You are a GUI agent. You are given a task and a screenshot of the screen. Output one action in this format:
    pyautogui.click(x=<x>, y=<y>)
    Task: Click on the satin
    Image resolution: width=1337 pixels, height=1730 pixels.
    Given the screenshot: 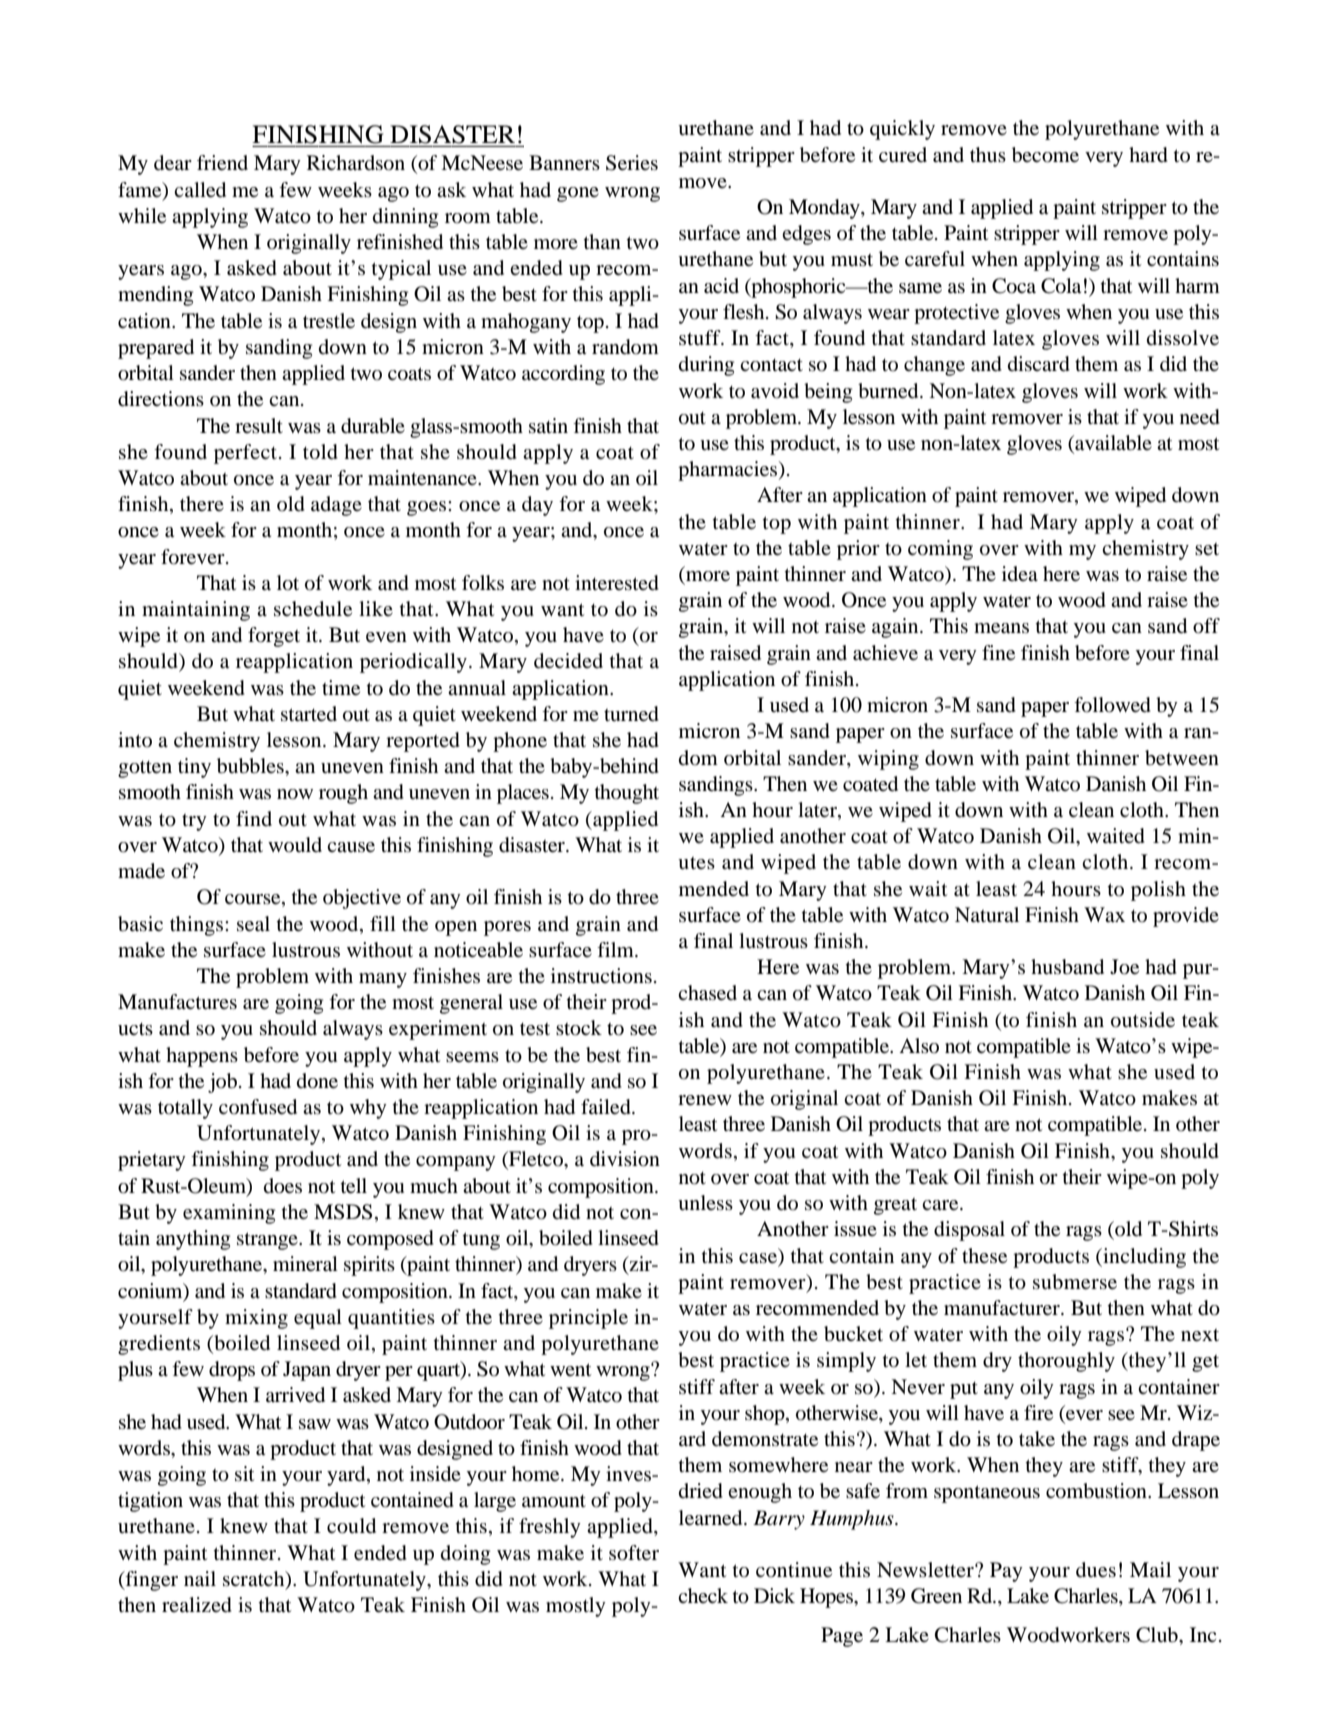 What is the action you would take?
    pyautogui.click(x=548, y=425)
